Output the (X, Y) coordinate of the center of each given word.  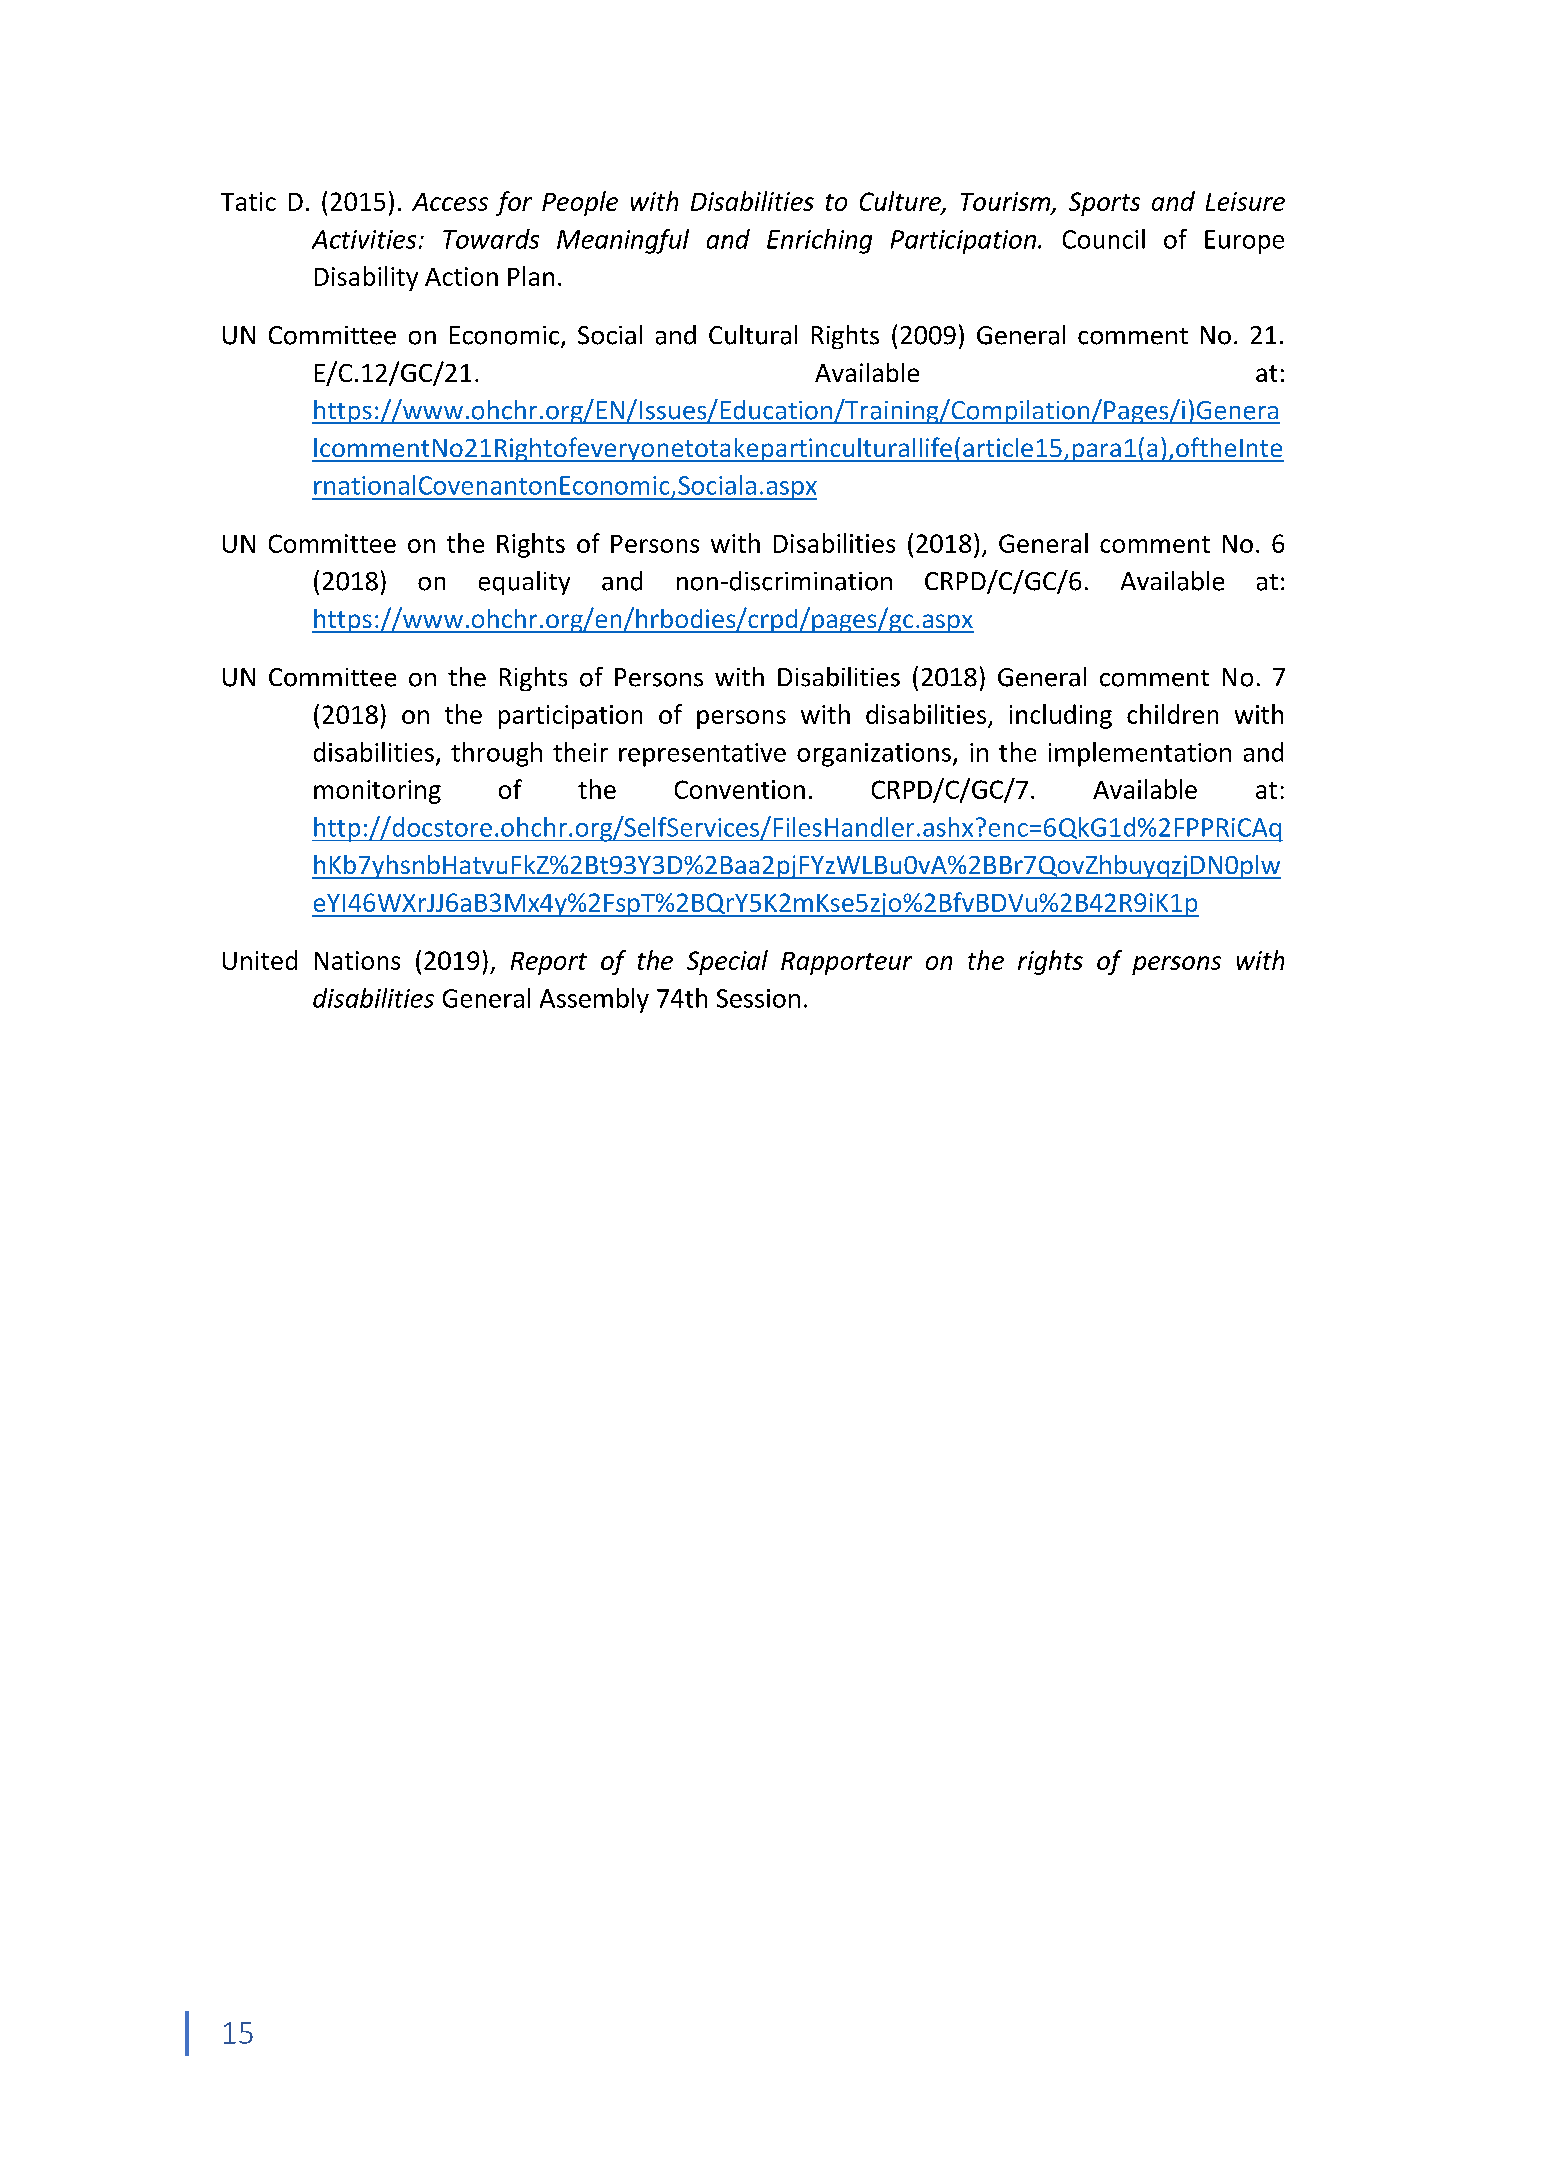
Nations (357, 960)
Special (727, 962)
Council (1104, 239)
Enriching (819, 241)
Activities (364, 239)
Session (758, 998)
